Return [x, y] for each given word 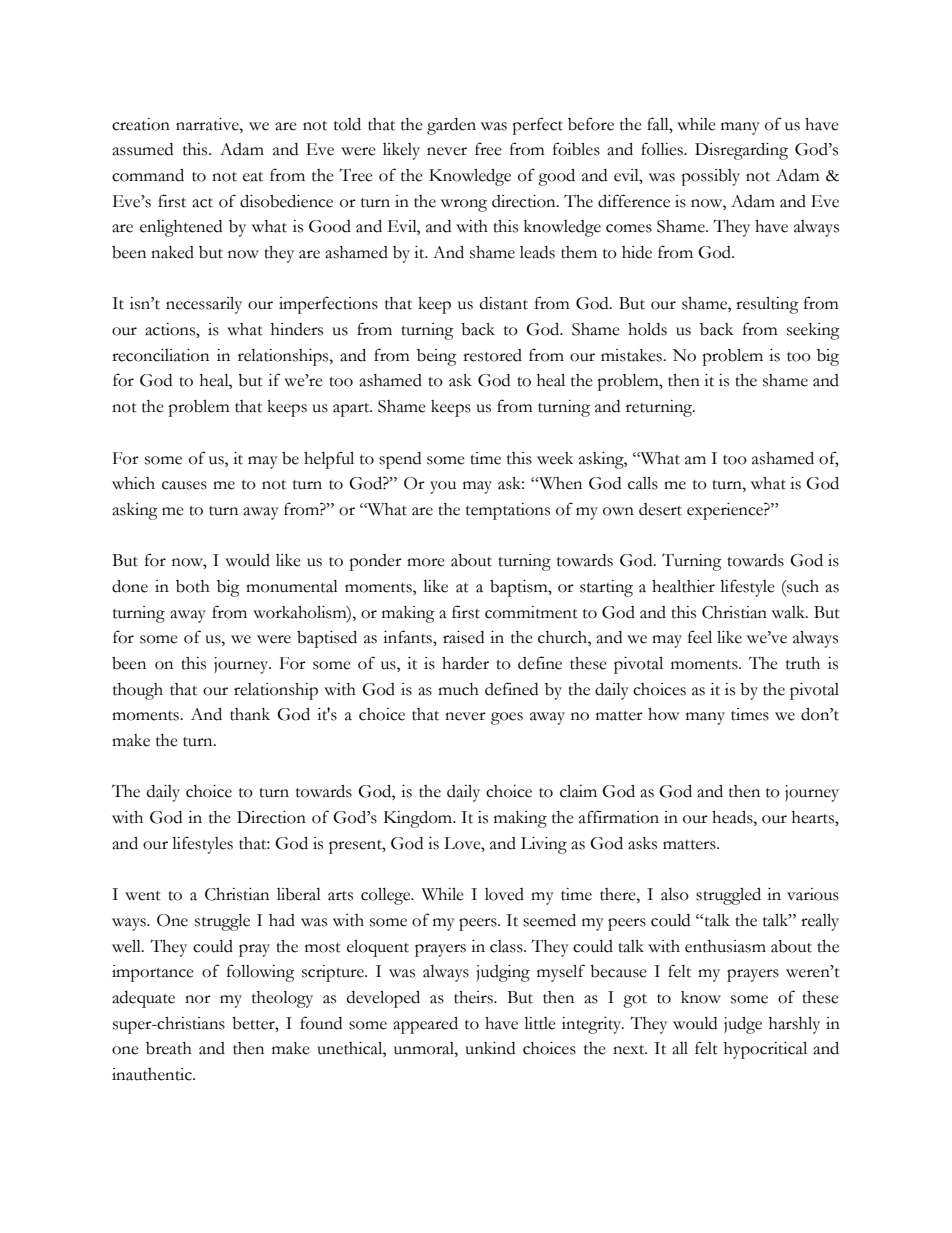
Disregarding [741, 151]
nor [198, 999]
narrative [208, 124]
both [193, 586]
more [426, 562]
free [488, 149]
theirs [474, 997]
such [802, 586]
